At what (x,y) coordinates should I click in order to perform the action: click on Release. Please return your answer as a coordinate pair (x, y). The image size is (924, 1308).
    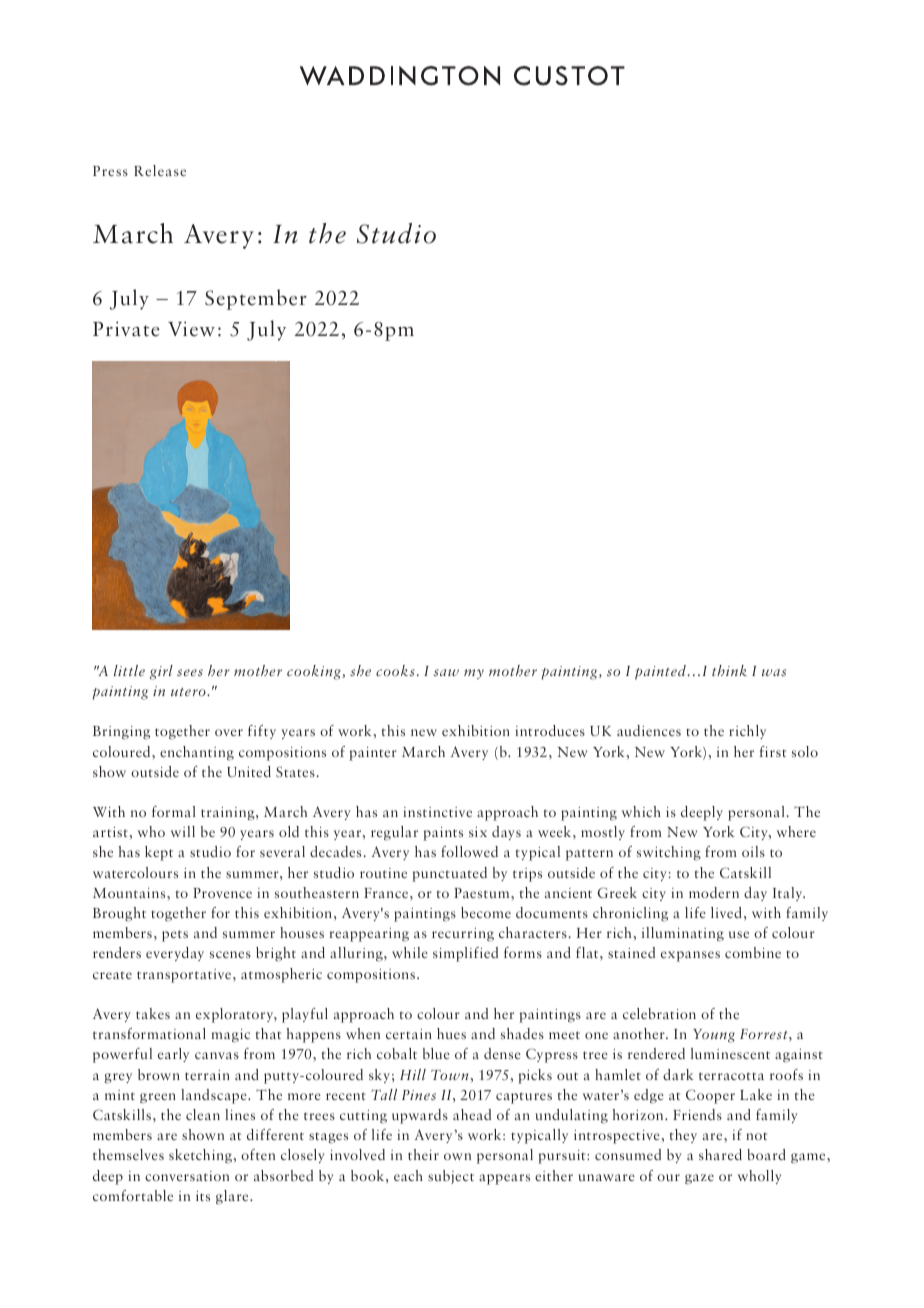
    Looking at the image, I should click on (160, 170).
